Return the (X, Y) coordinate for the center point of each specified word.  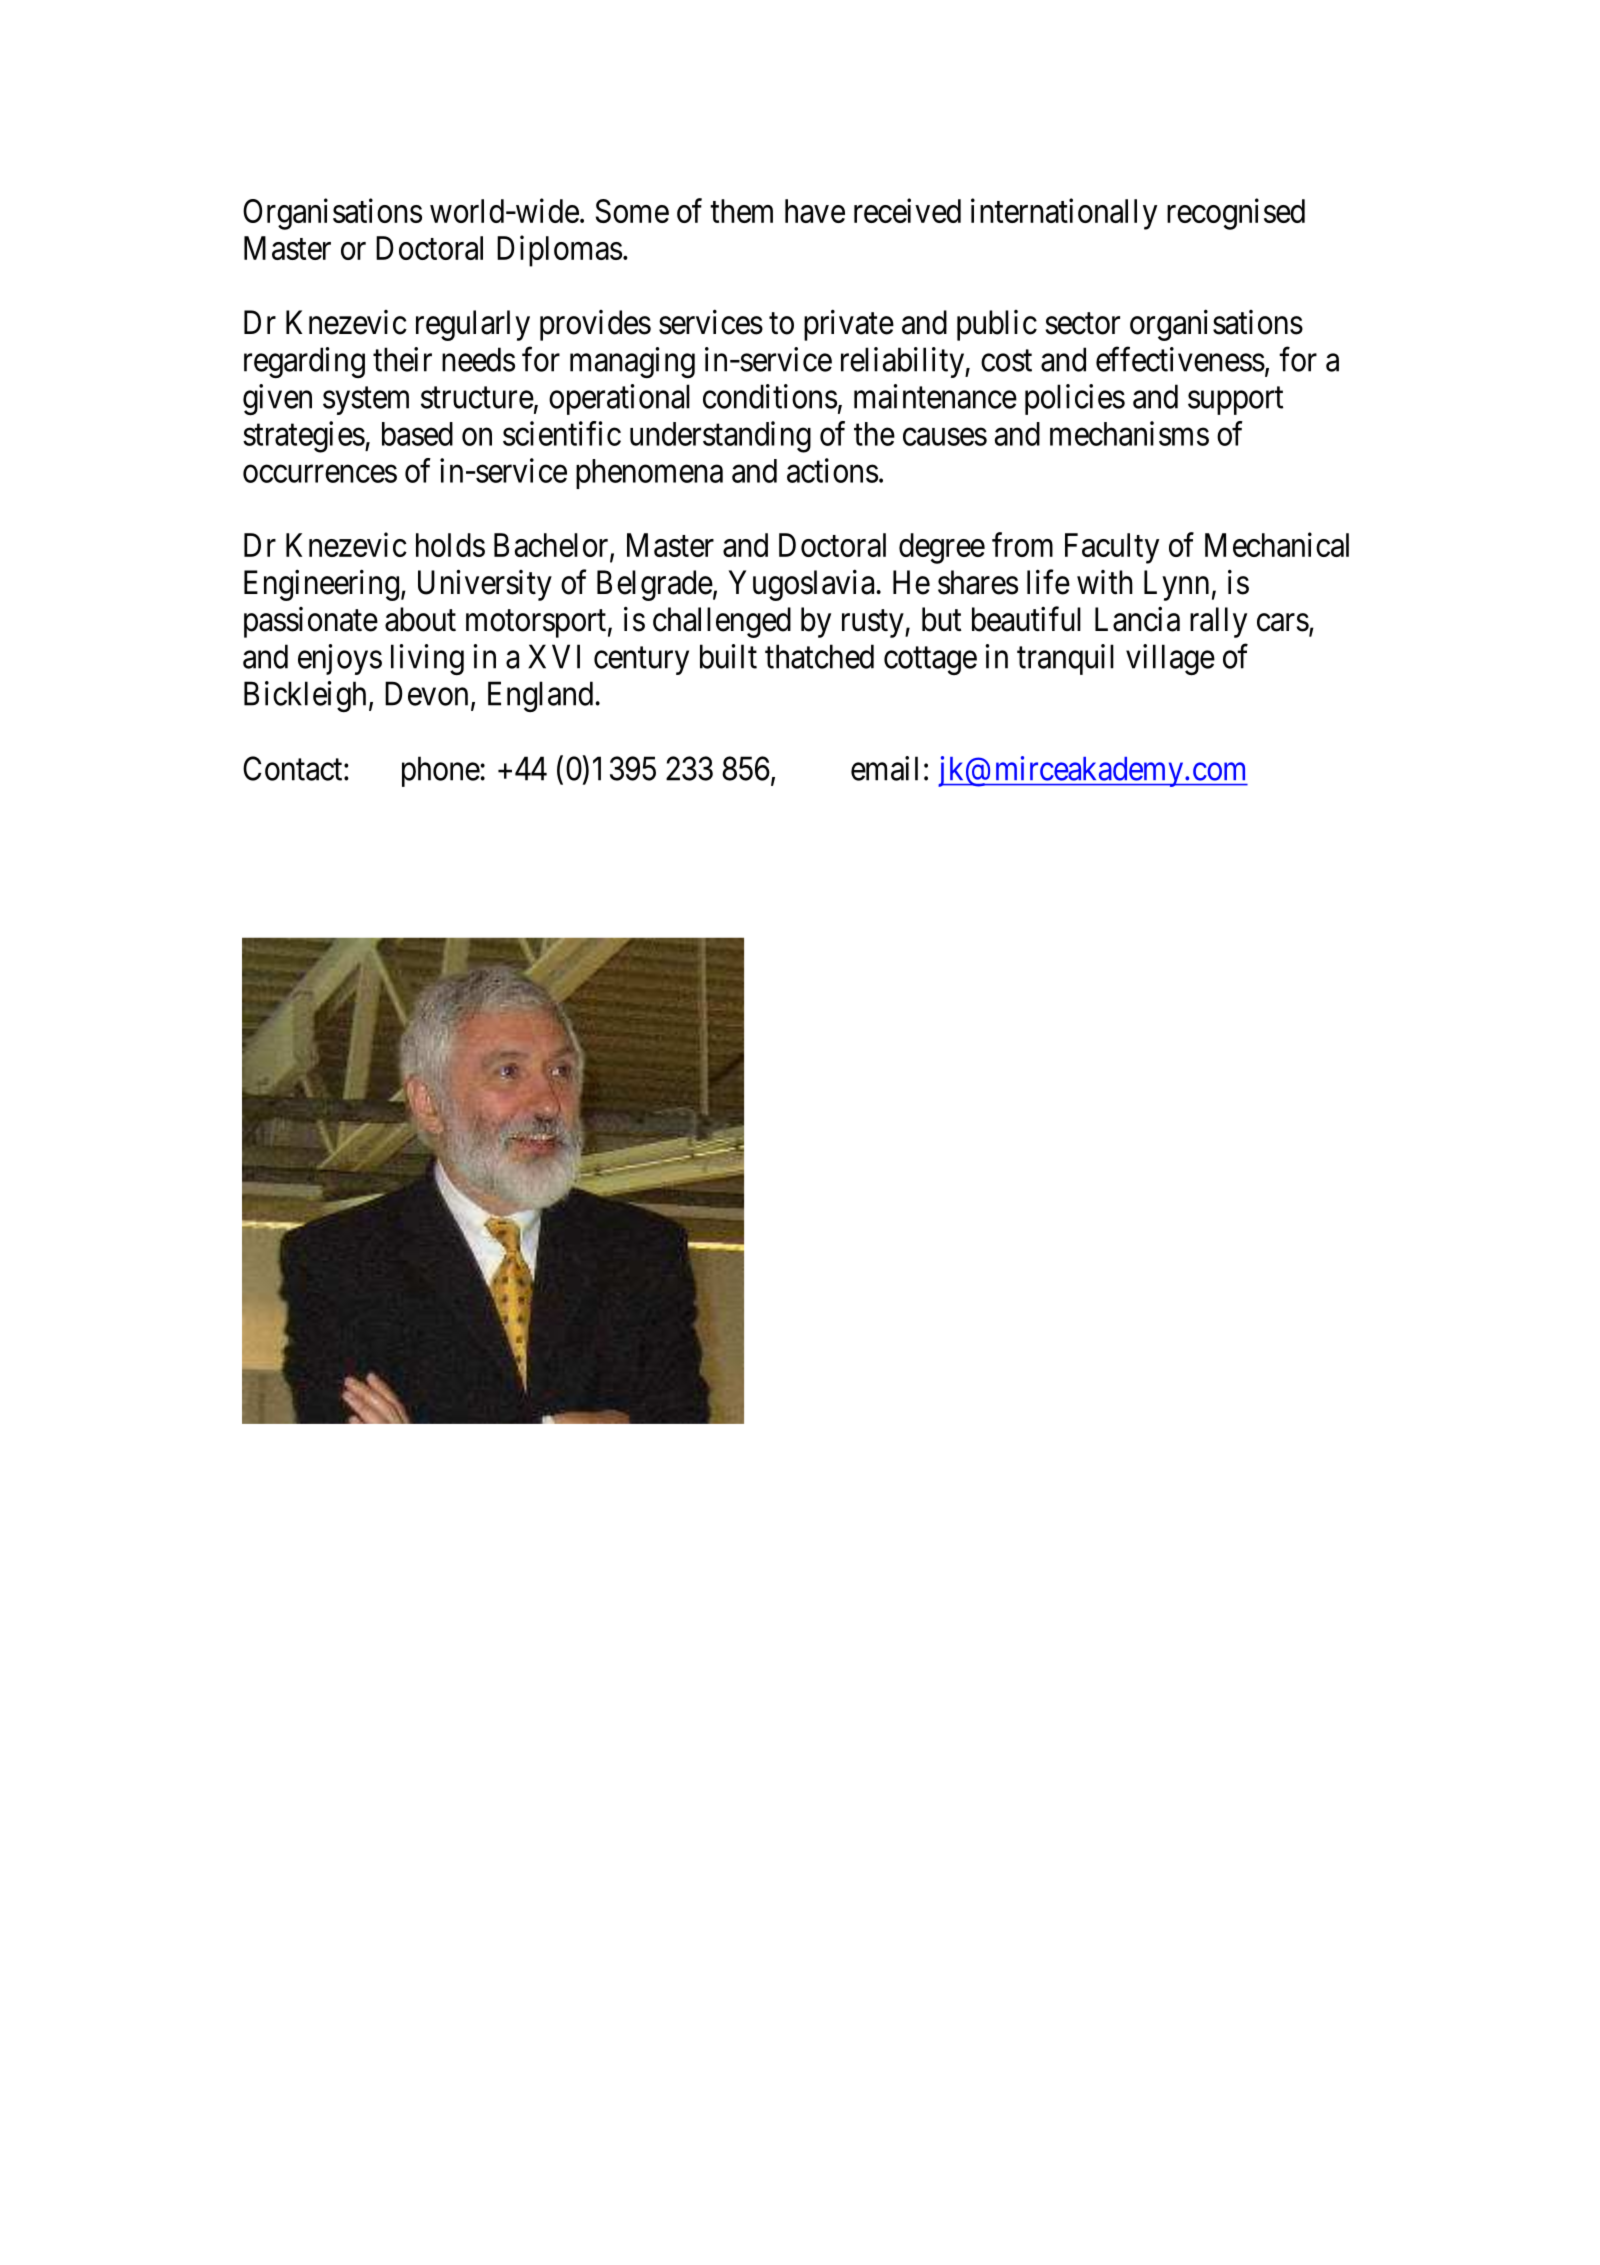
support (1235, 401)
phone (441, 771)
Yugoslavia (801, 585)
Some (632, 211)
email (884, 768)
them (741, 211)
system (366, 401)
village (1170, 659)
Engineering (321, 585)
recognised (1236, 214)
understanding (720, 437)
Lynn (1176, 585)
